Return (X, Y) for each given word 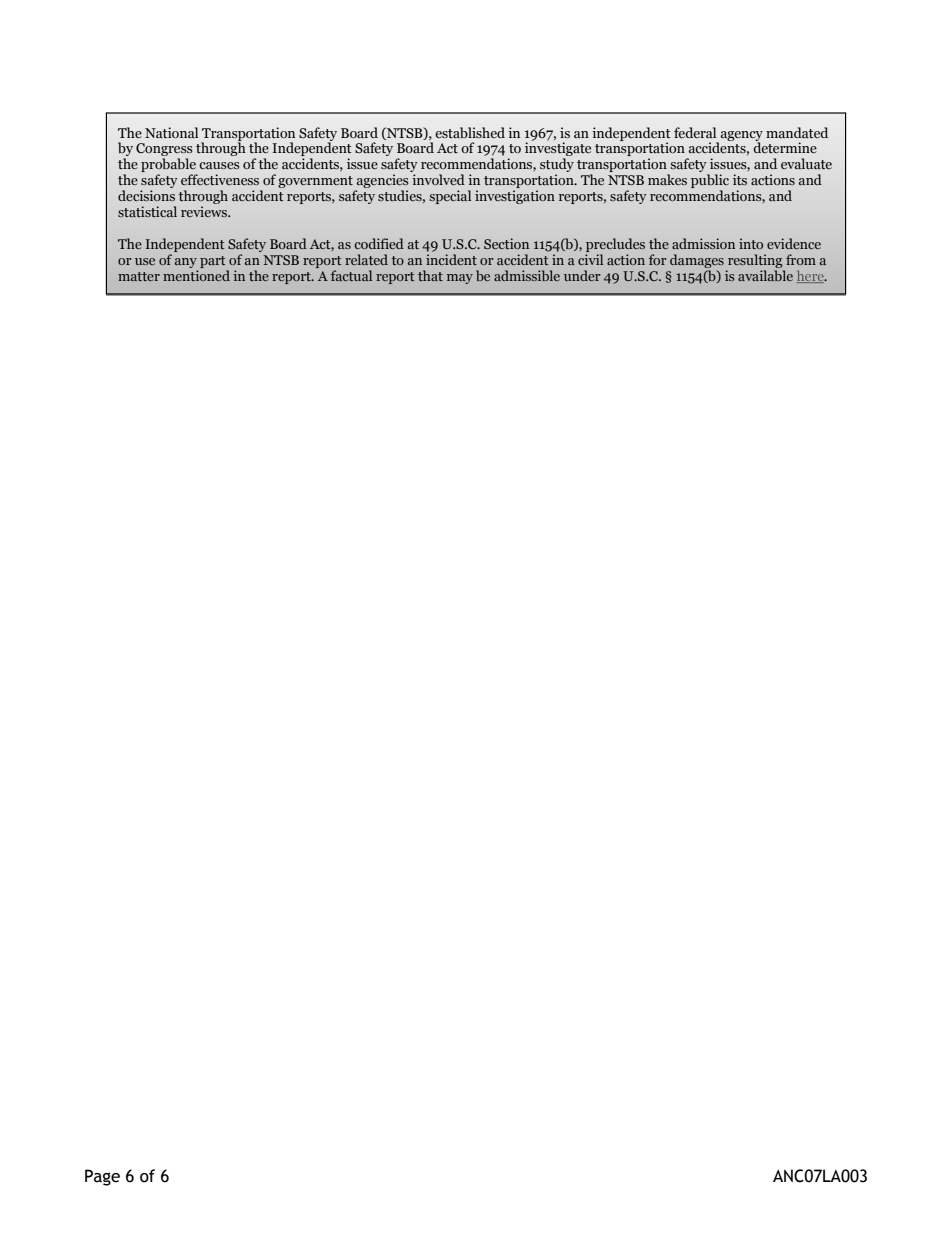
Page (102, 1177)
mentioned (196, 275)
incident (451, 259)
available (765, 275)
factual (351, 275)
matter (139, 276)
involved (439, 179)
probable (169, 166)
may (460, 279)
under (582, 275)
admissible (527, 275)
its (740, 179)
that (430, 275)
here (811, 276)
